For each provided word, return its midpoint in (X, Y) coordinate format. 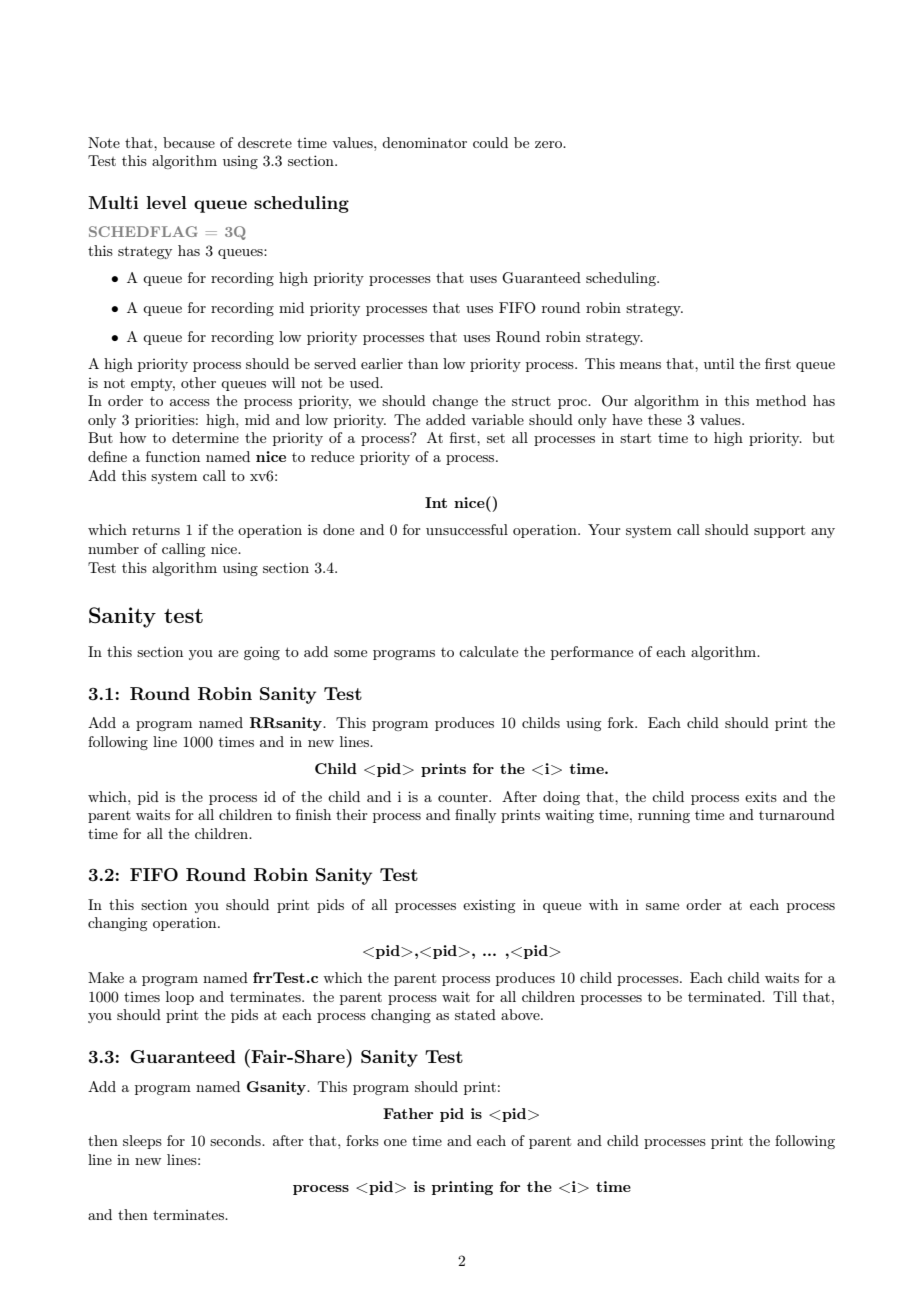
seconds (236, 1140)
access (190, 402)
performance (592, 653)
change (455, 402)
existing (489, 906)
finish (313, 814)
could (490, 142)
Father (408, 1113)
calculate (488, 651)
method (781, 400)
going (262, 653)
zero (549, 144)
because (189, 142)
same (662, 906)
